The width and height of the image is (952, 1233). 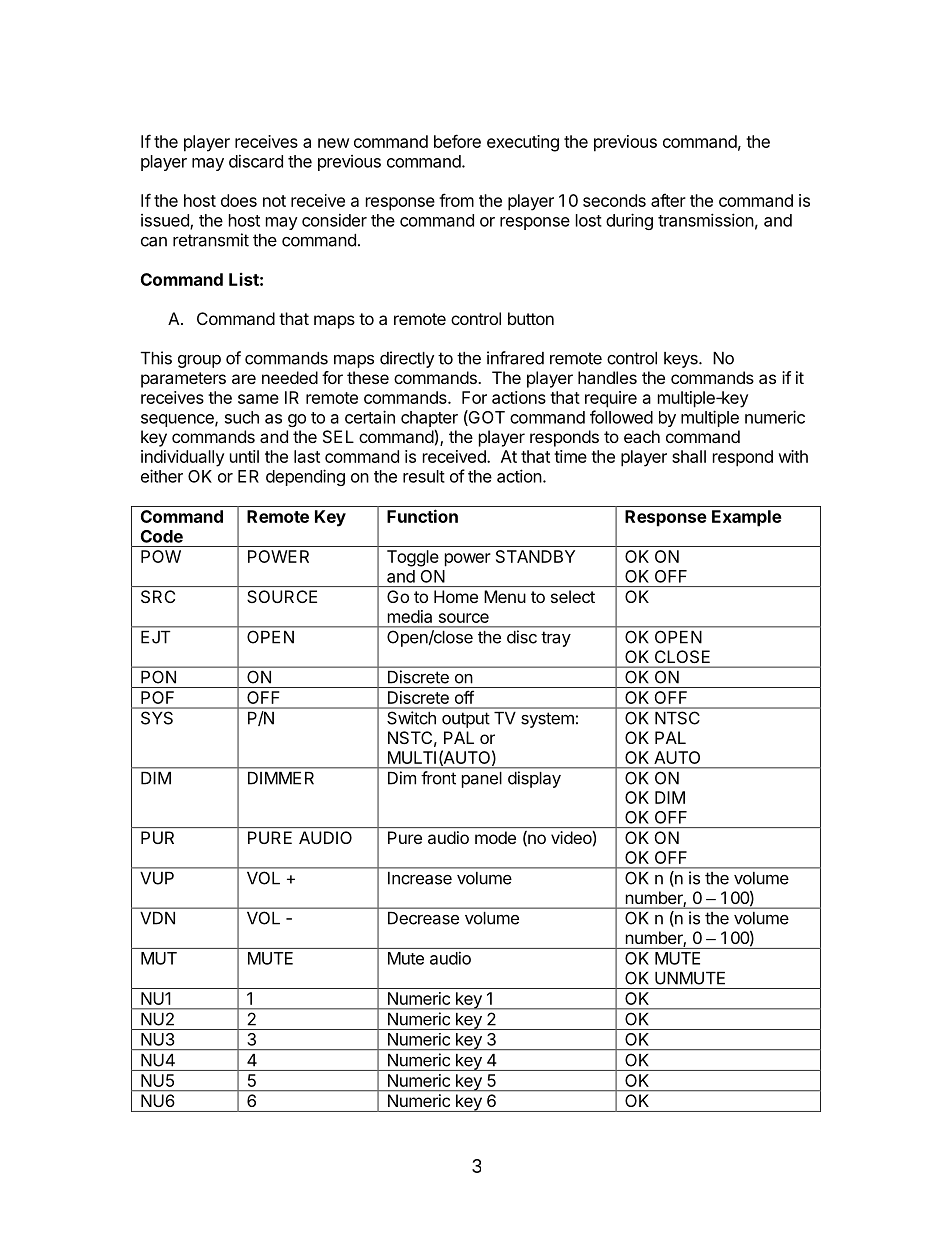 I want to click on such, so click(x=242, y=417).
